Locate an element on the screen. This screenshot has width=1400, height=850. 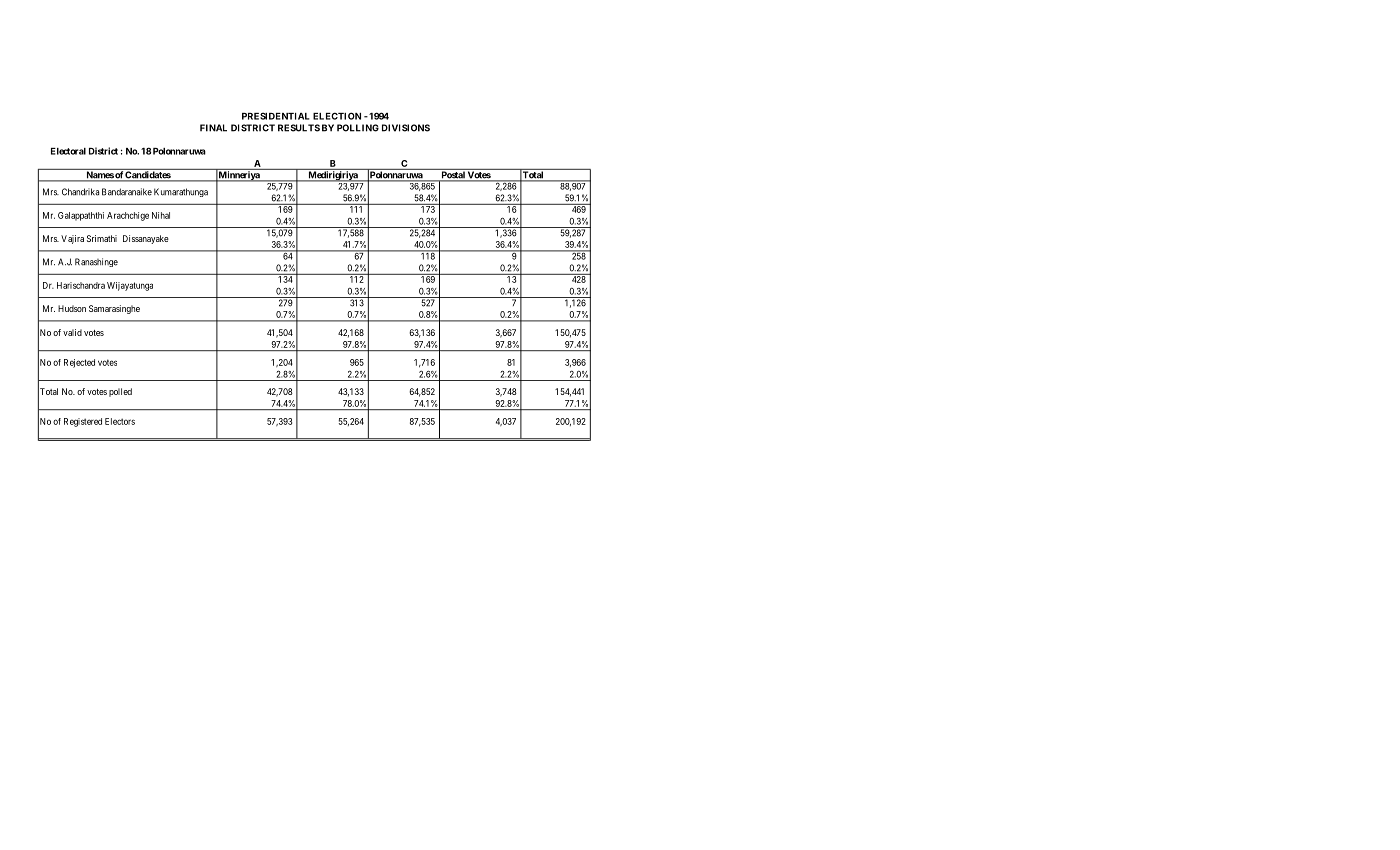
ELECTION is located at coordinates (337, 116).
